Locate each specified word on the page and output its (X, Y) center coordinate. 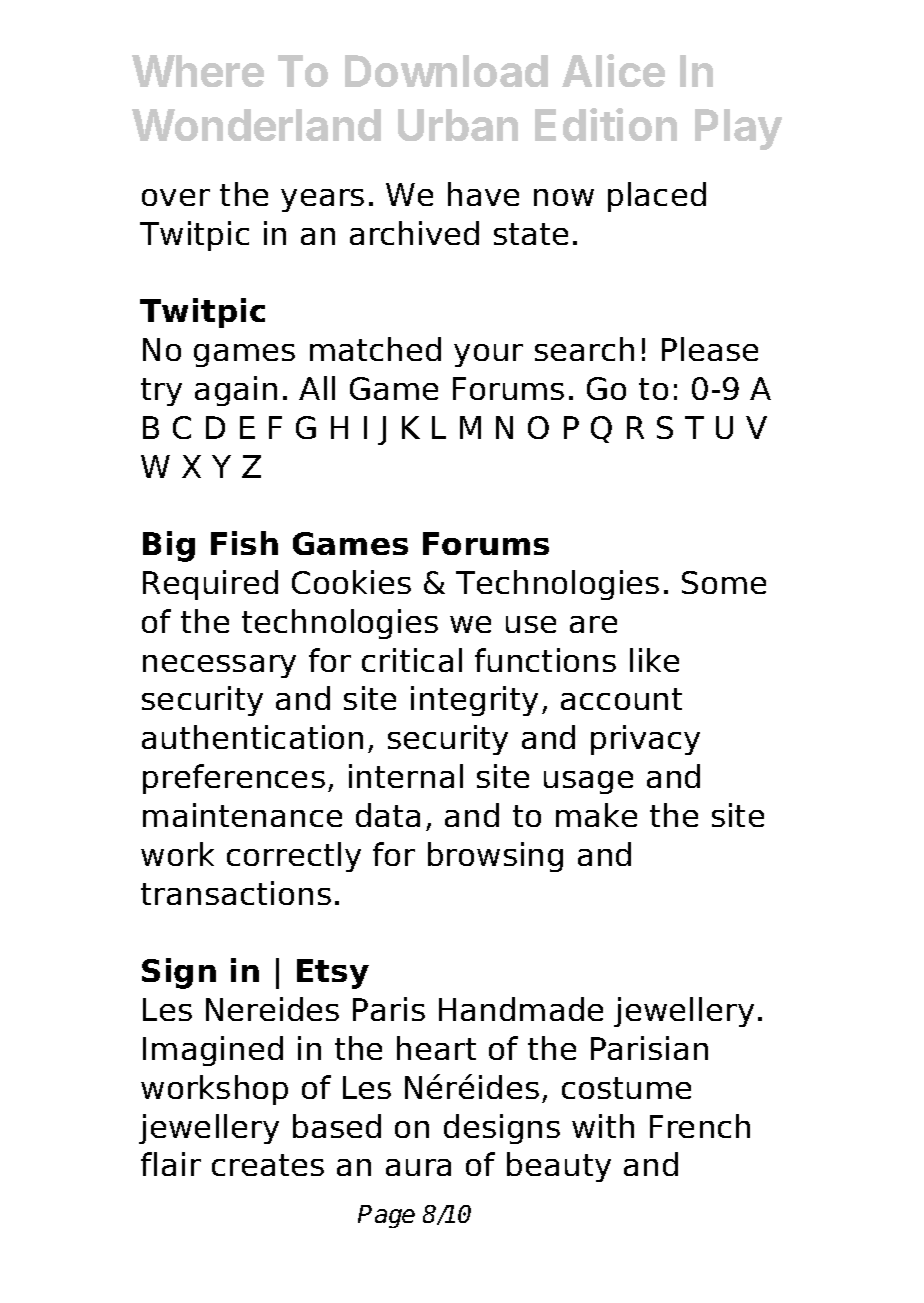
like (654, 660)
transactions (236, 893)
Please (710, 349)
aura (418, 1167)
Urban (458, 125)
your (488, 355)
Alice (613, 70)
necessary (219, 666)
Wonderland (256, 125)
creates (268, 1165)
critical (412, 660)
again (236, 391)
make (596, 815)
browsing (495, 857)
